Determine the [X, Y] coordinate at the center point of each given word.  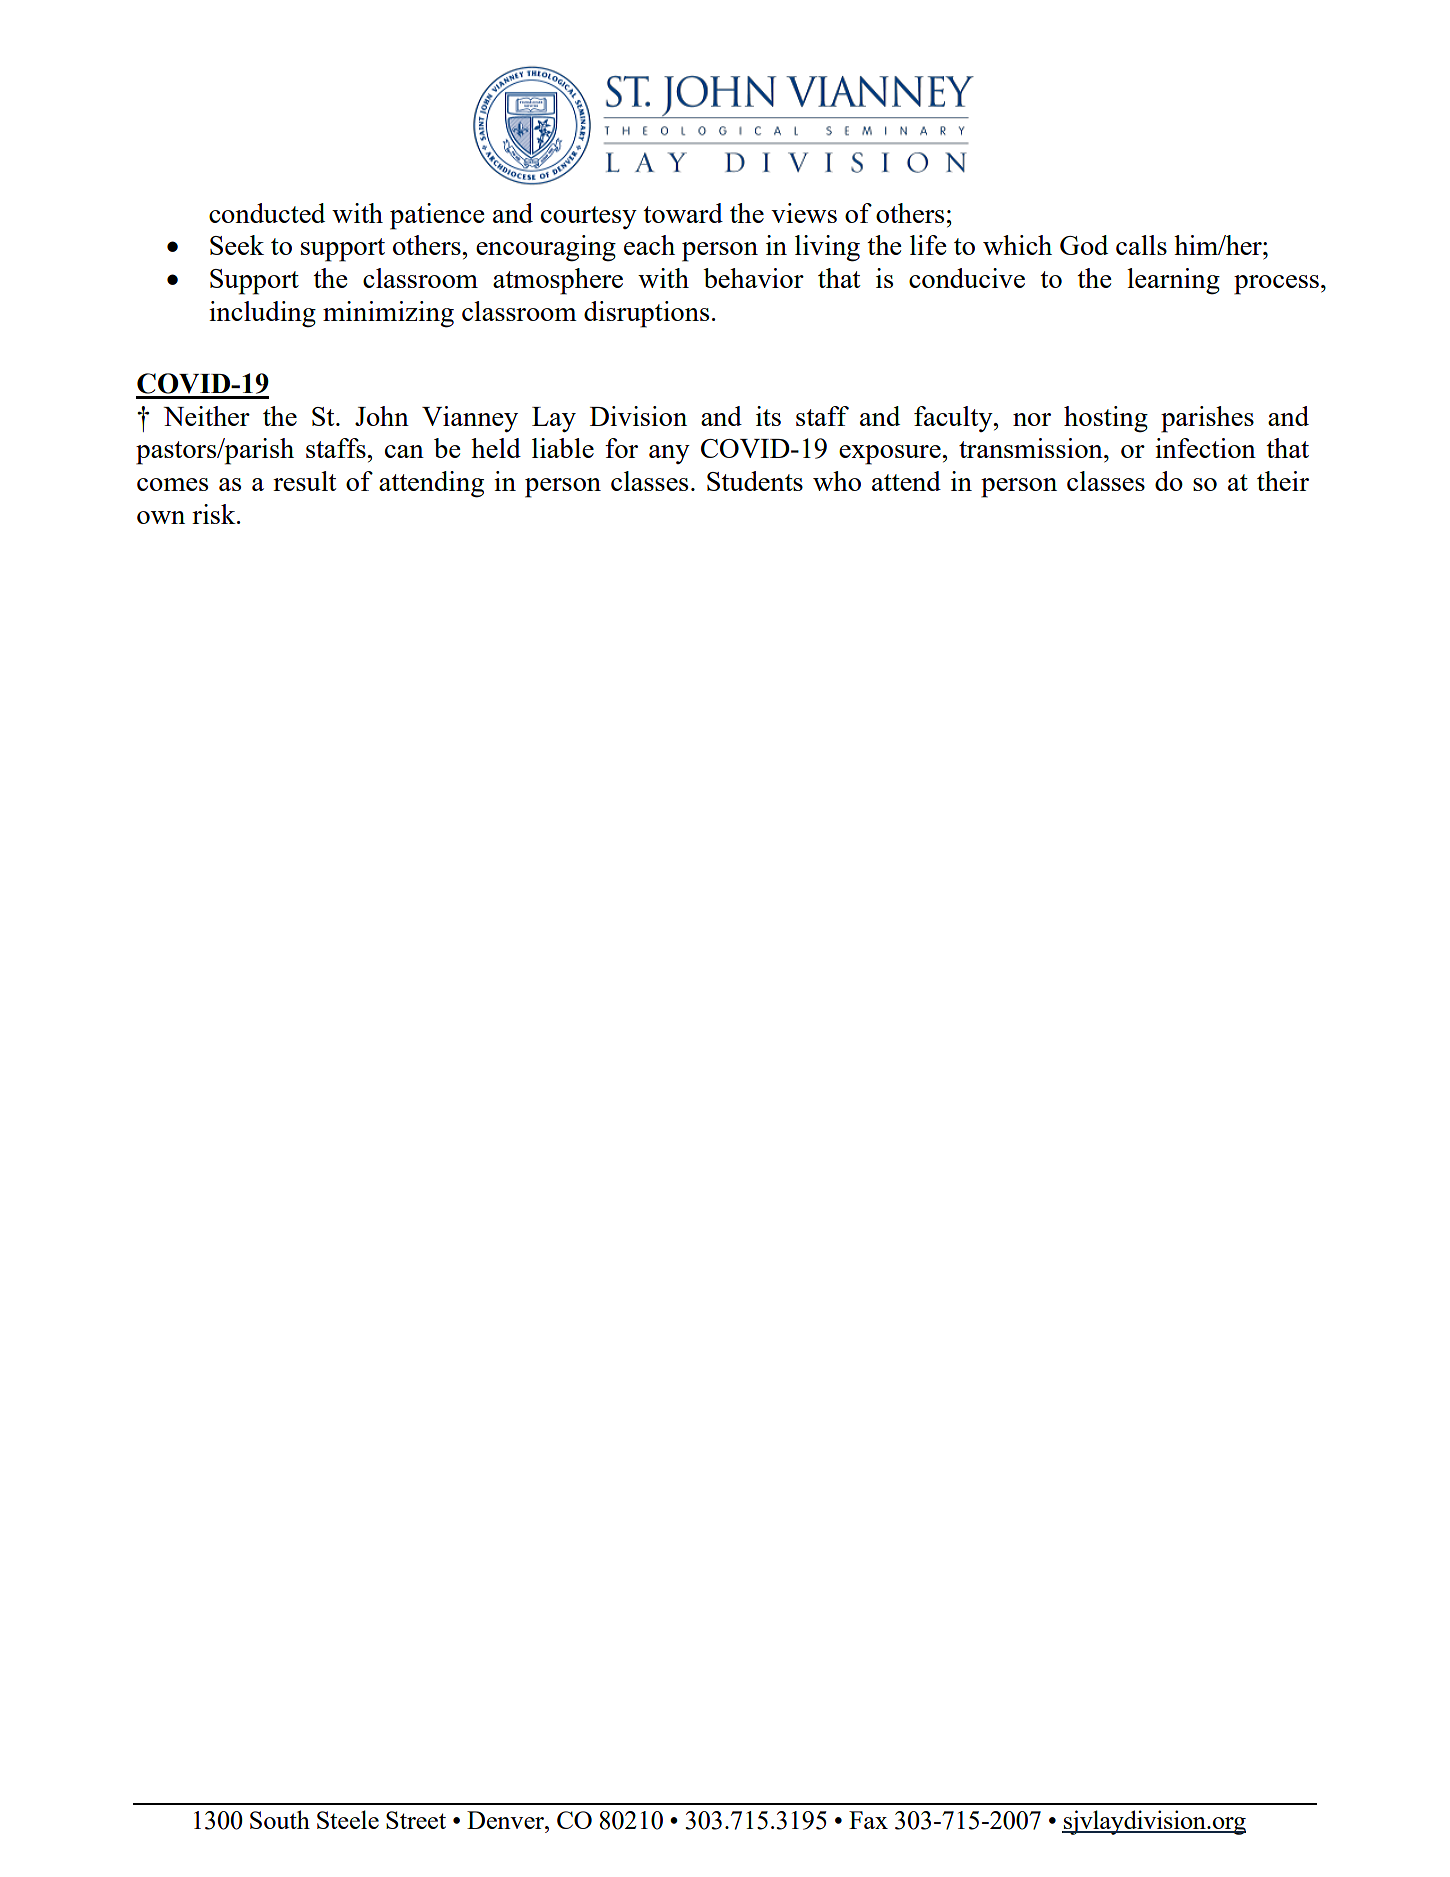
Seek [237, 245]
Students [755, 481]
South [280, 1819]
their [1283, 481]
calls [1141, 245]
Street [416, 1820]
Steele [348, 1819]
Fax [868, 1820]
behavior [753, 278]
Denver [507, 1820]
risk [215, 514]
